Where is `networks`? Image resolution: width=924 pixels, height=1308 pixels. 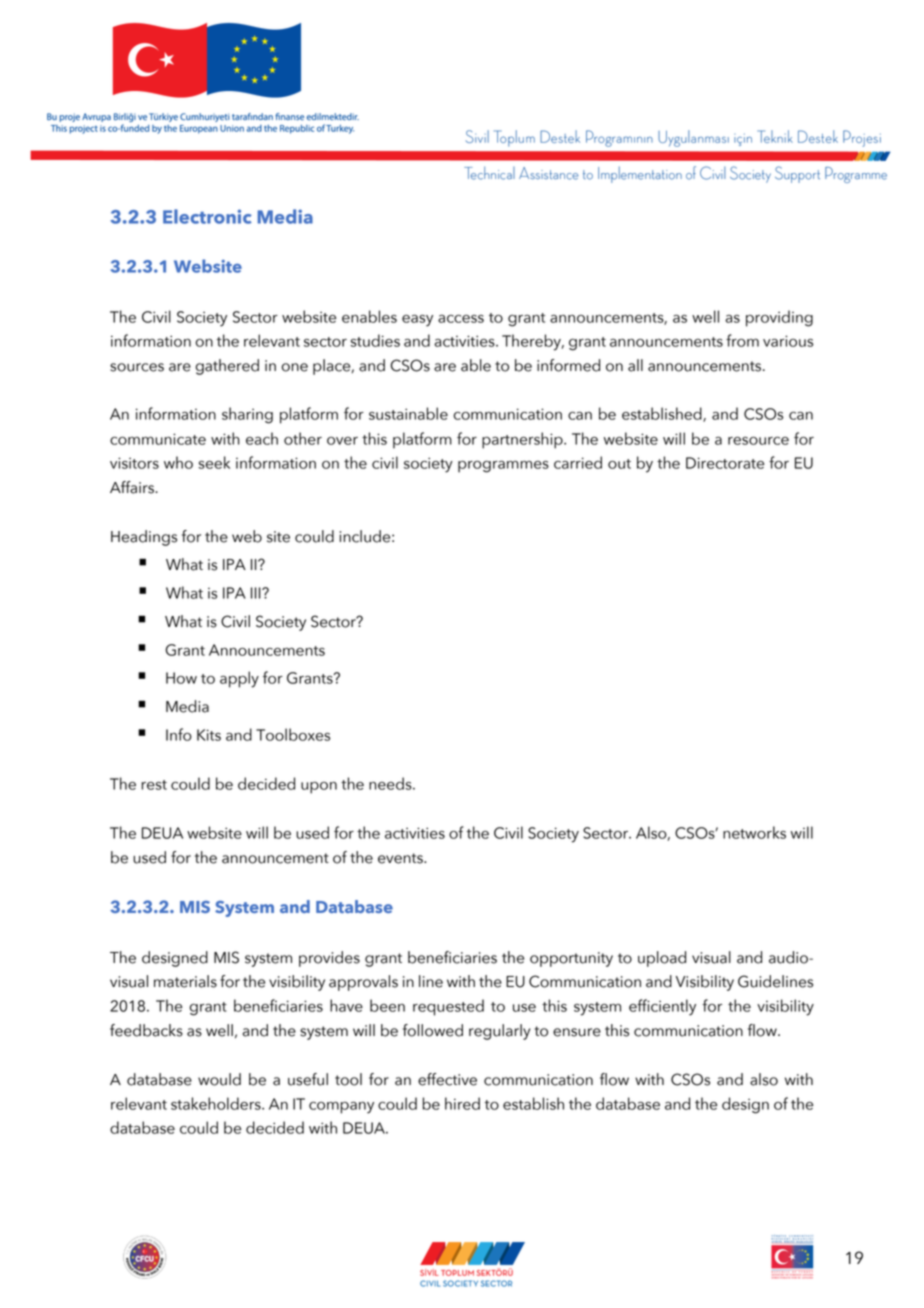
networks is located at coordinates (754, 832).
